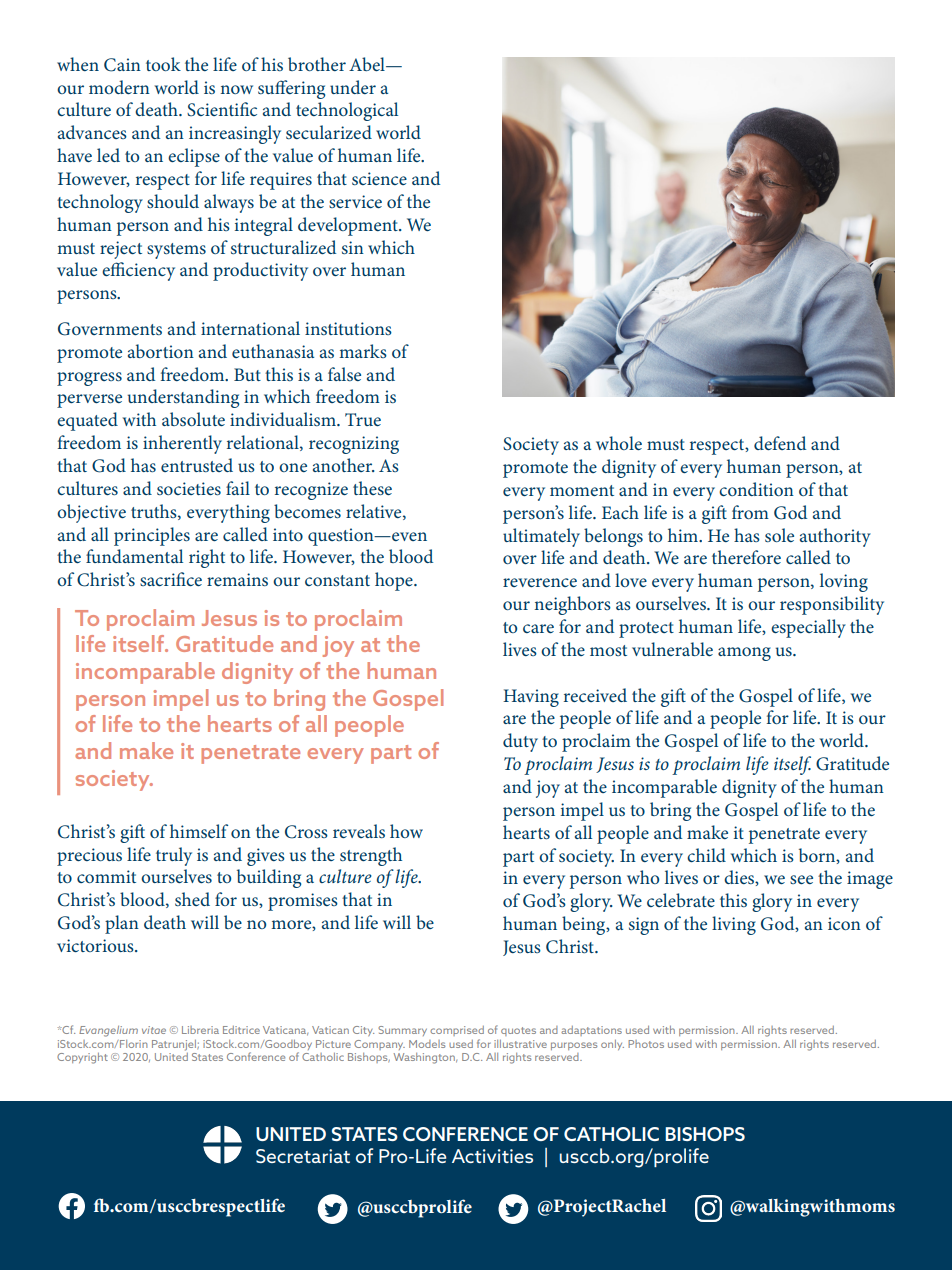  What do you see at coordinates (379, 178) in the page?
I see `science` at bounding box center [379, 178].
